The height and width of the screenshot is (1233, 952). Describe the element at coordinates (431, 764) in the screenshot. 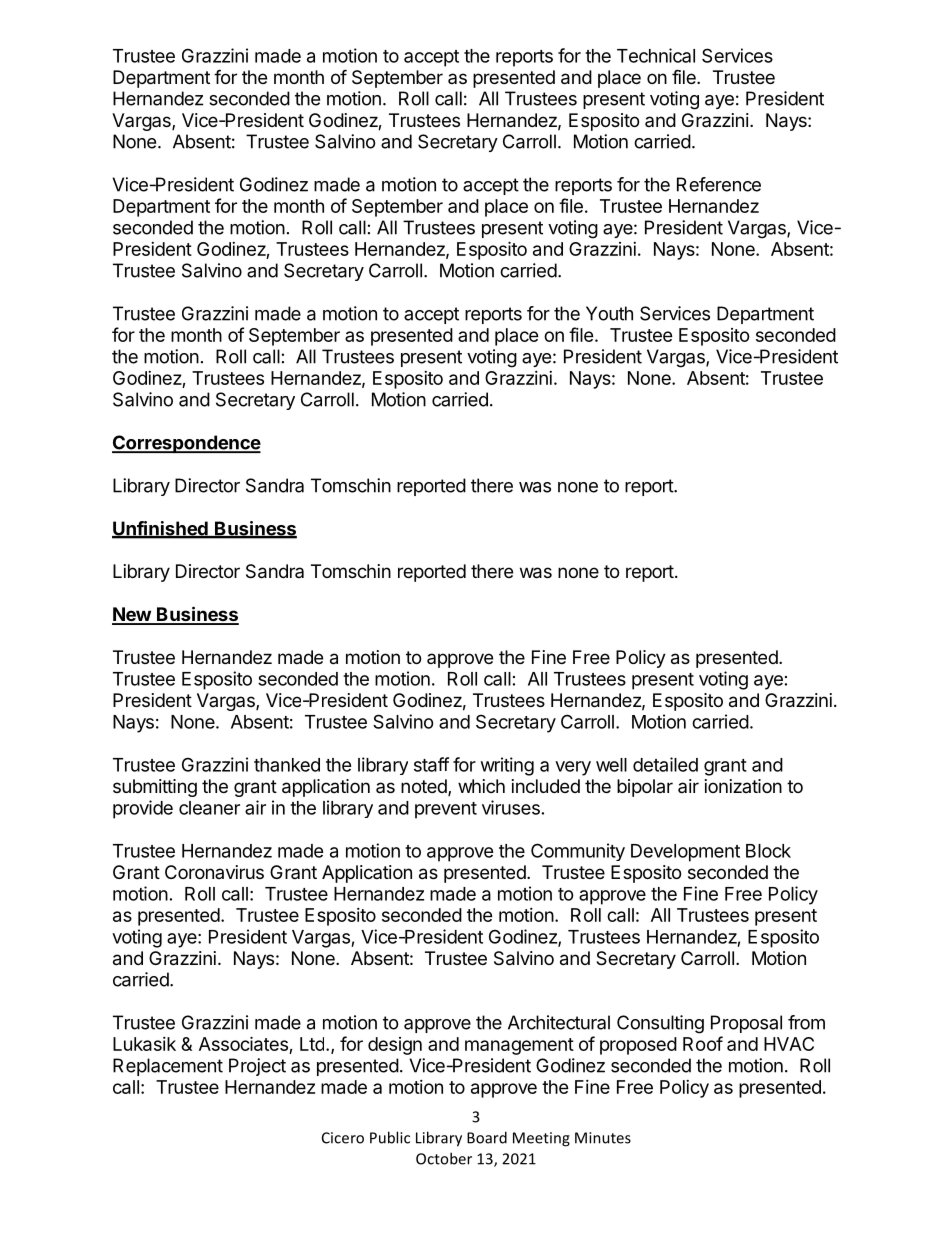

I see `staff` at that location.
